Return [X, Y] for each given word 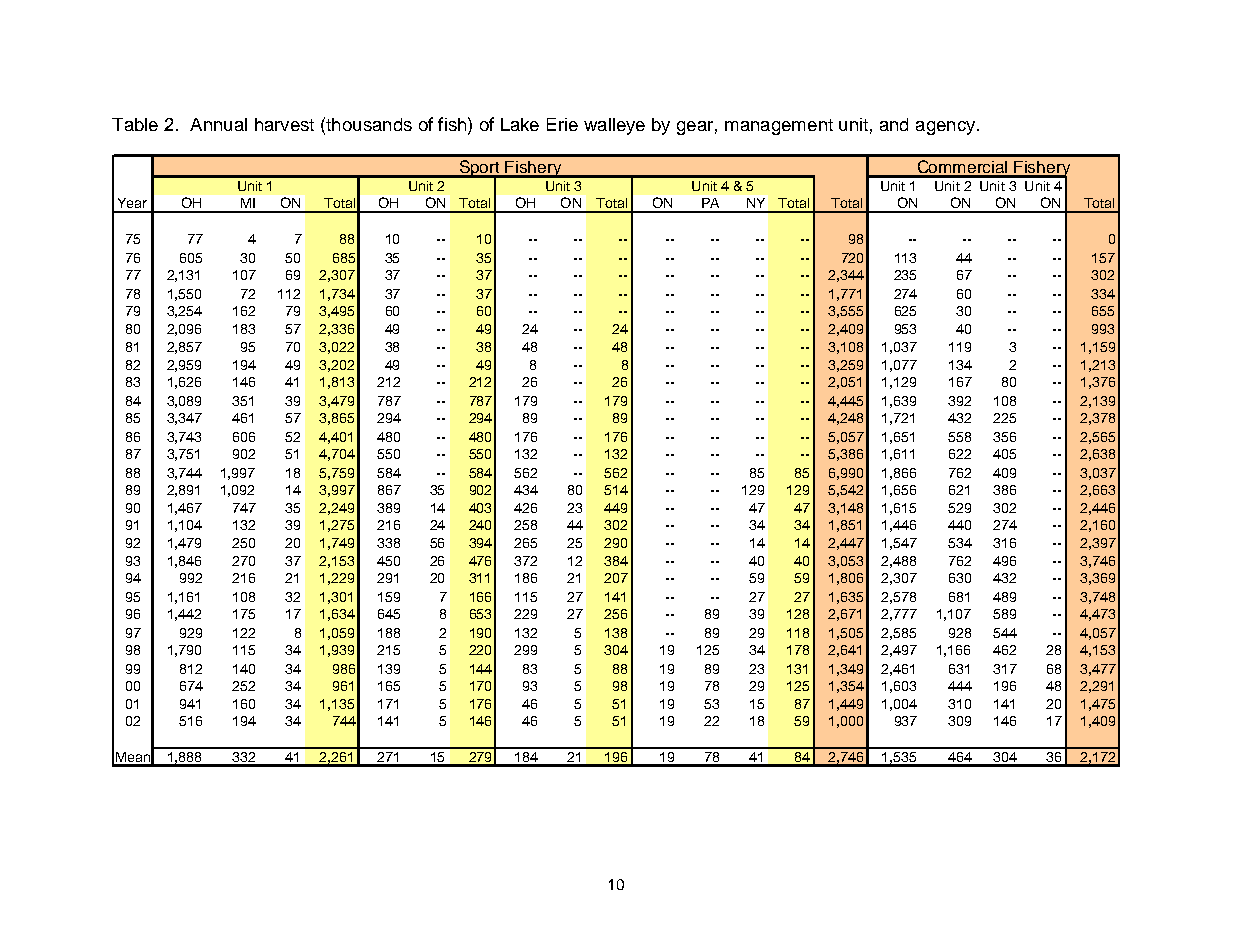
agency [947, 128]
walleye [614, 126]
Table [135, 124]
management [779, 127]
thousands [368, 124]
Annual [218, 124]
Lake [520, 124]
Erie [562, 124]
